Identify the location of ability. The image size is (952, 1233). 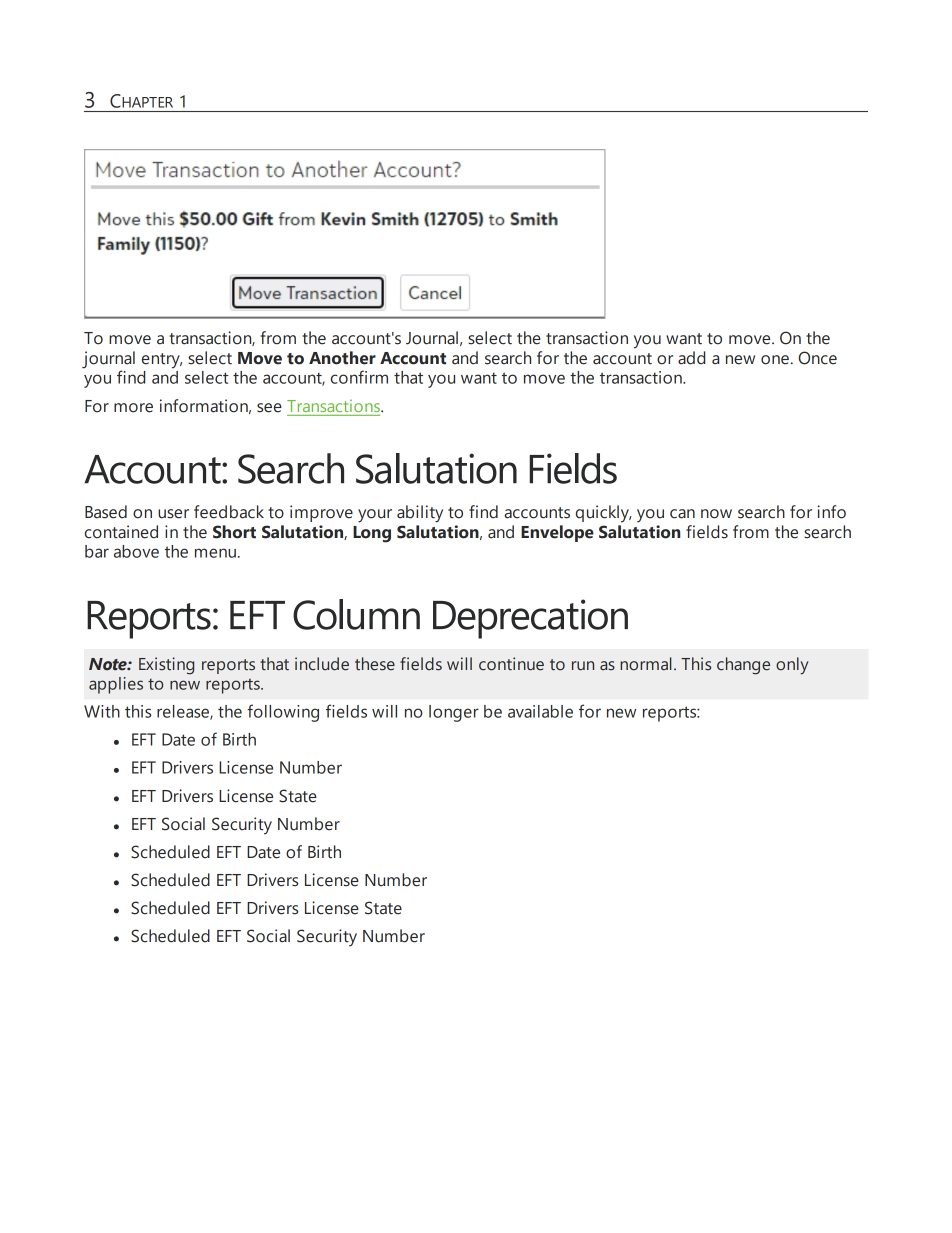
(420, 514).
